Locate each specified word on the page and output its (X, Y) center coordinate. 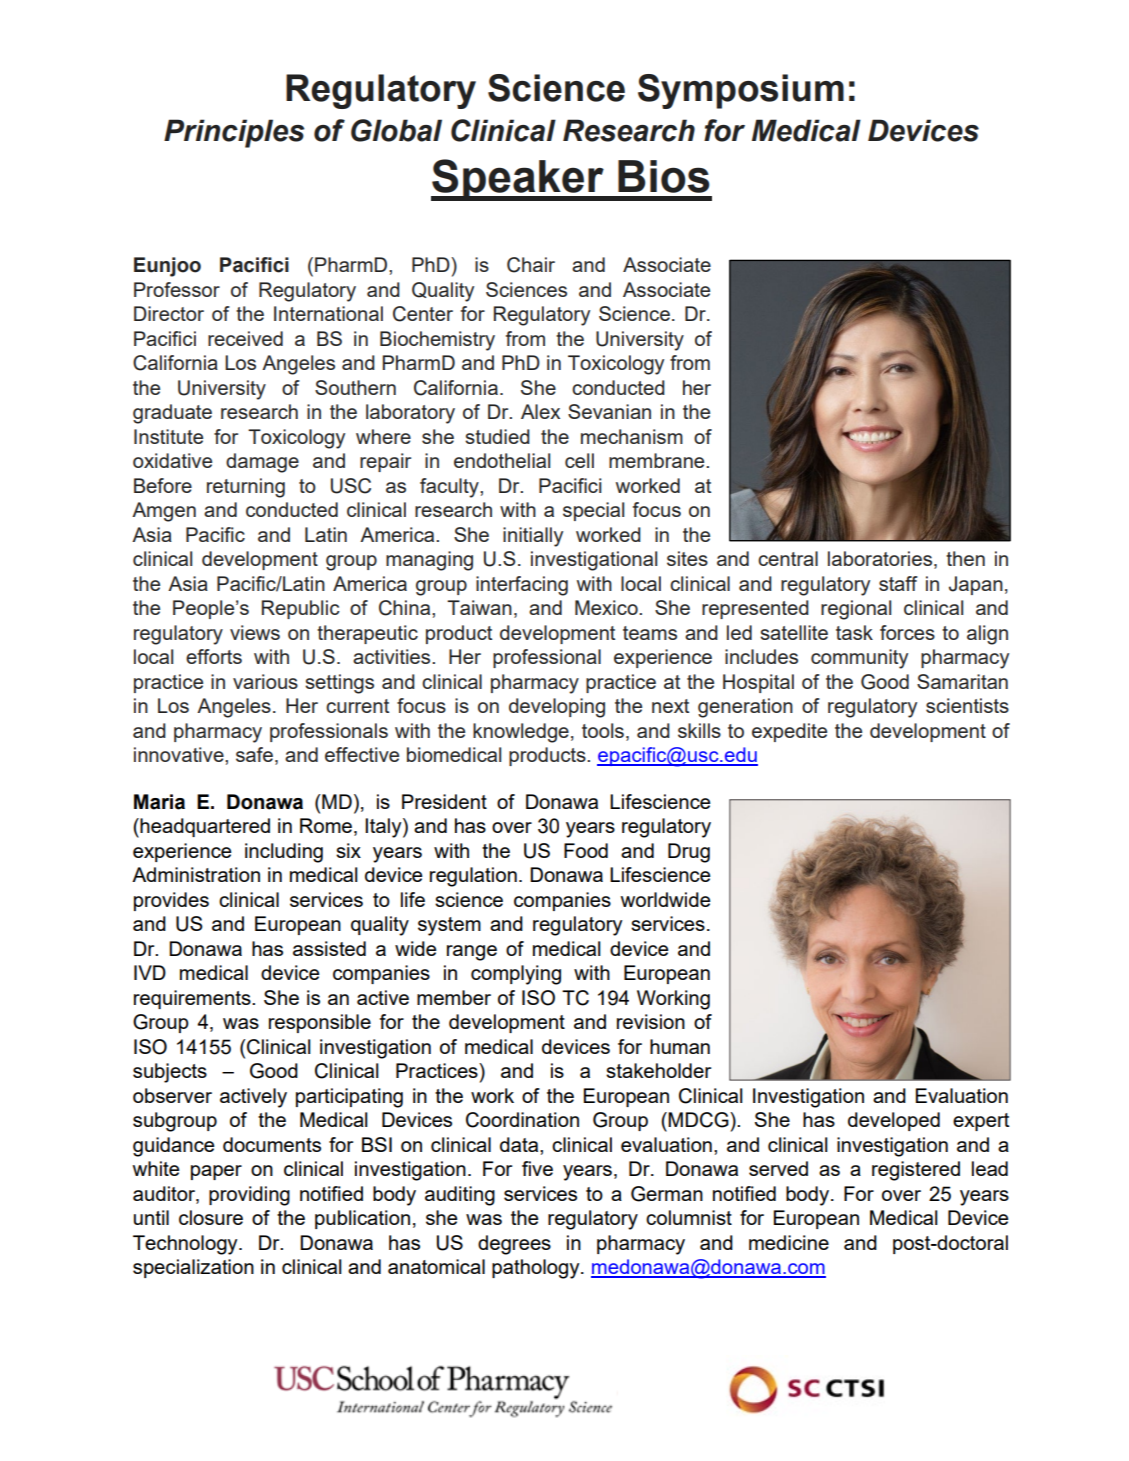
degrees (514, 1245)
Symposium (741, 91)
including (284, 853)
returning (246, 488)
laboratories (881, 560)
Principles (234, 133)
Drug (689, 853)
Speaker (518, 180)
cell (579, 460)
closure (211, 1217)
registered (916, 1171)
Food (586, 850)
